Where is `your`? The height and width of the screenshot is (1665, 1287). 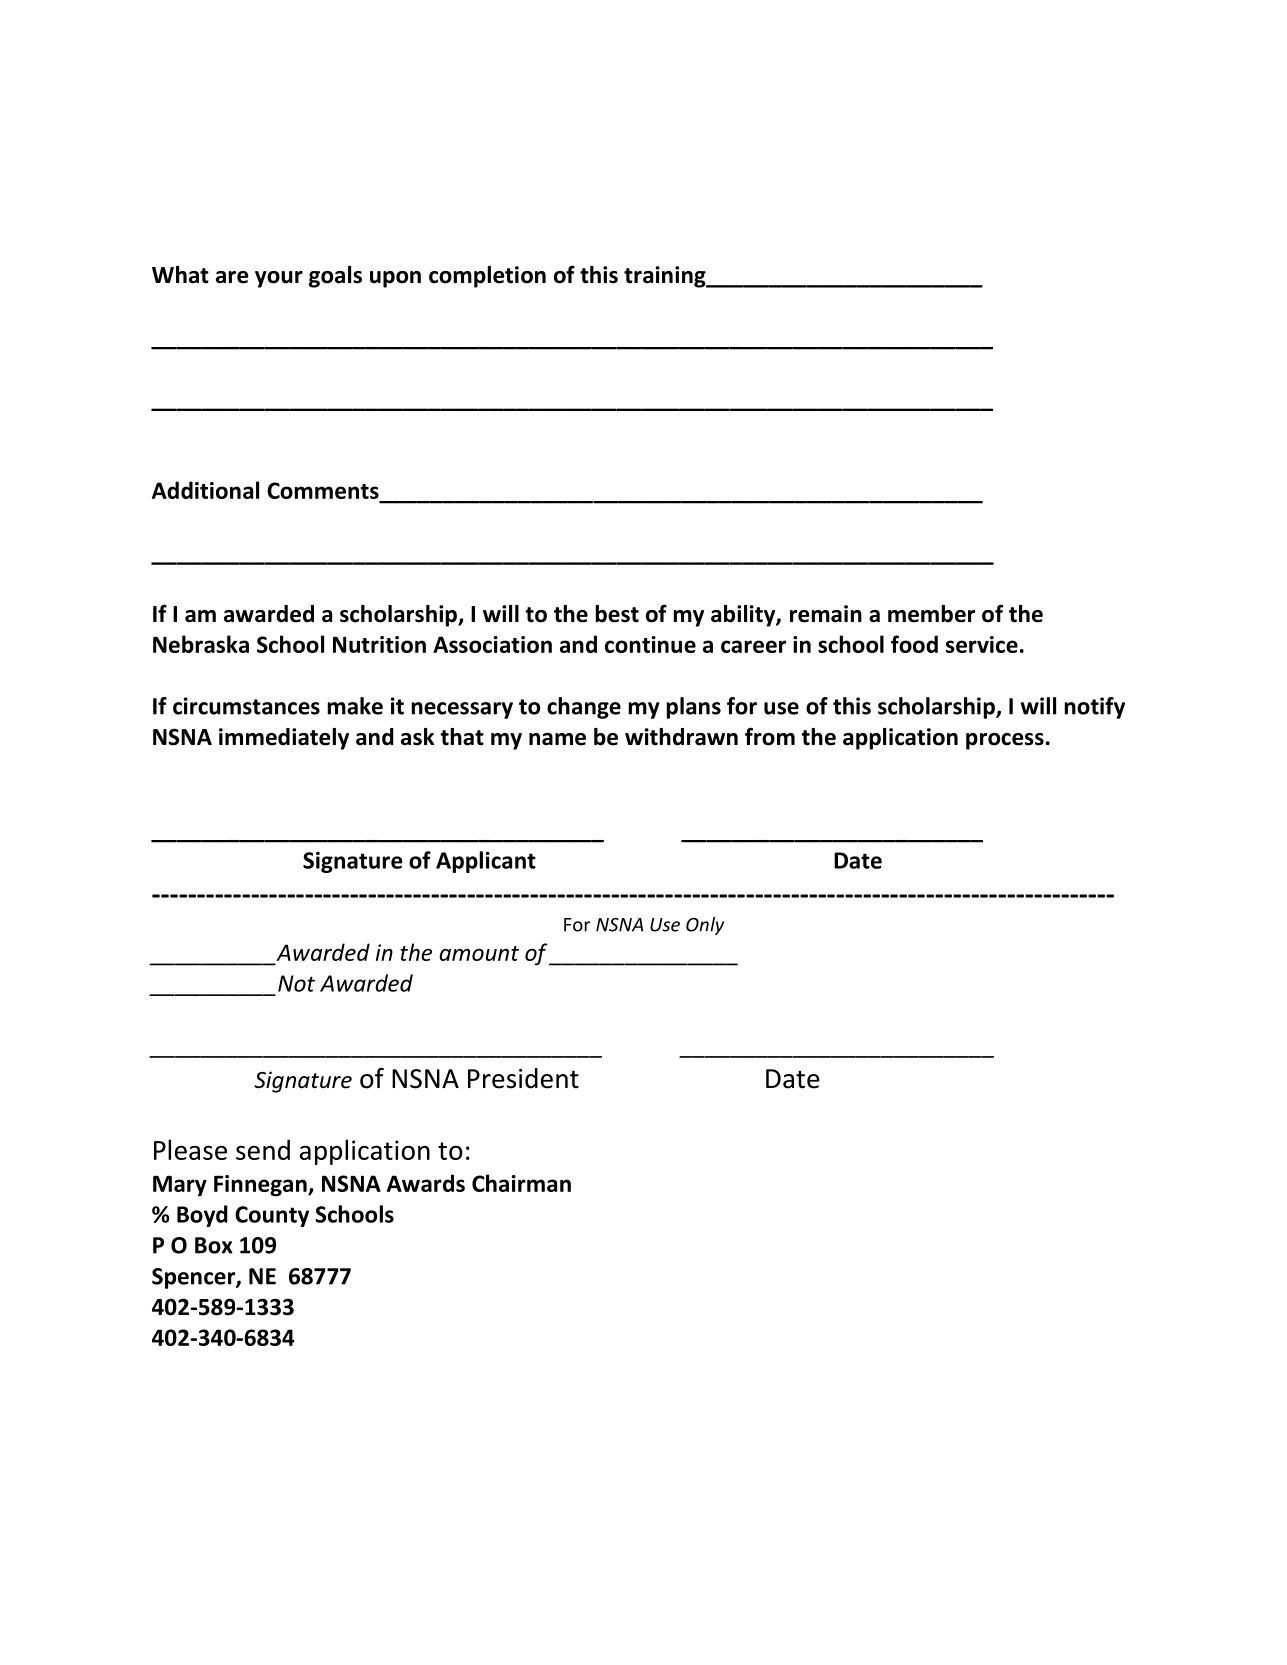 your is located at coordinates (279, 279).
